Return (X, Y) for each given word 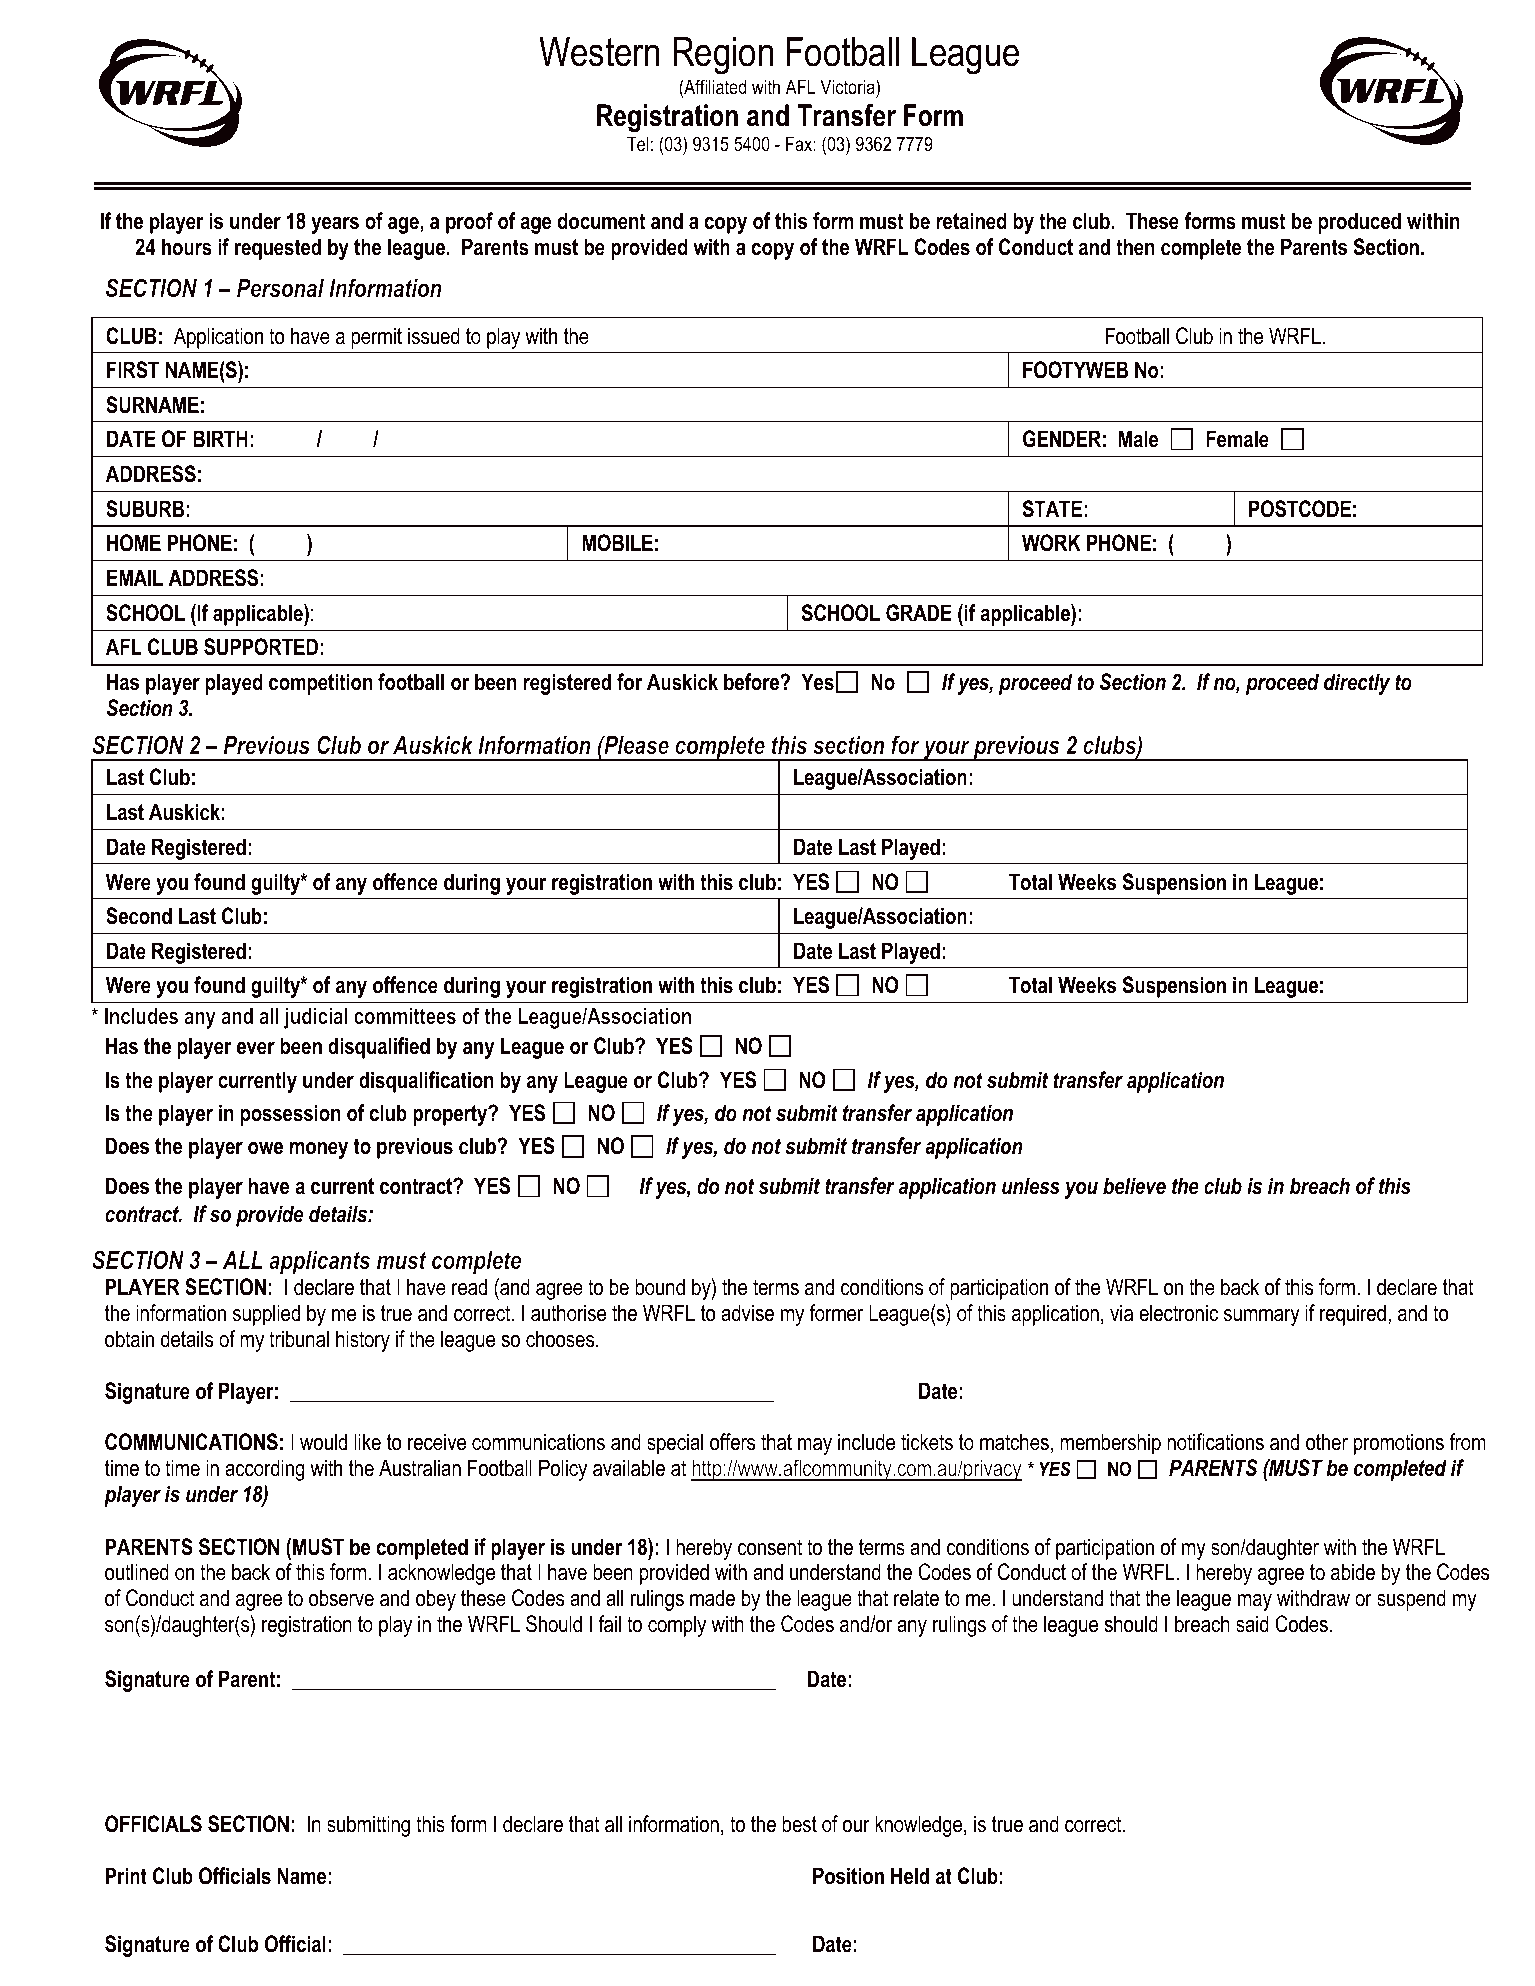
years (335, 225)
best (799, 1824)
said (1252, 1624)
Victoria (848, 87)
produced (1359, 223)
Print (126, 1876)
